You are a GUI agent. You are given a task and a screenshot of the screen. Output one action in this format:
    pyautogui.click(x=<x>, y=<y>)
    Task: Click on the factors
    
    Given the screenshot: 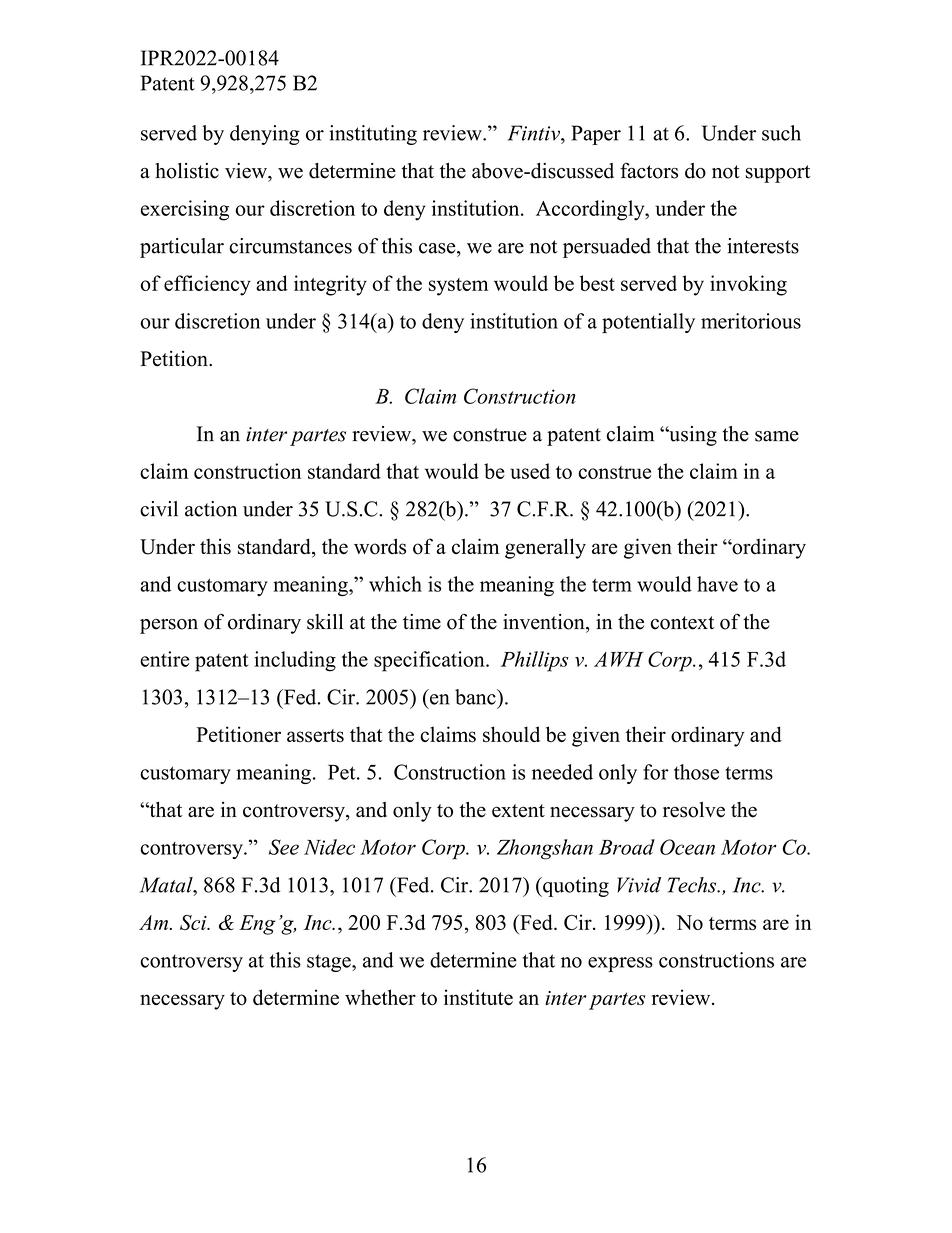 What is the action you would take?
    pyautogui.click(x=649, y=170)
